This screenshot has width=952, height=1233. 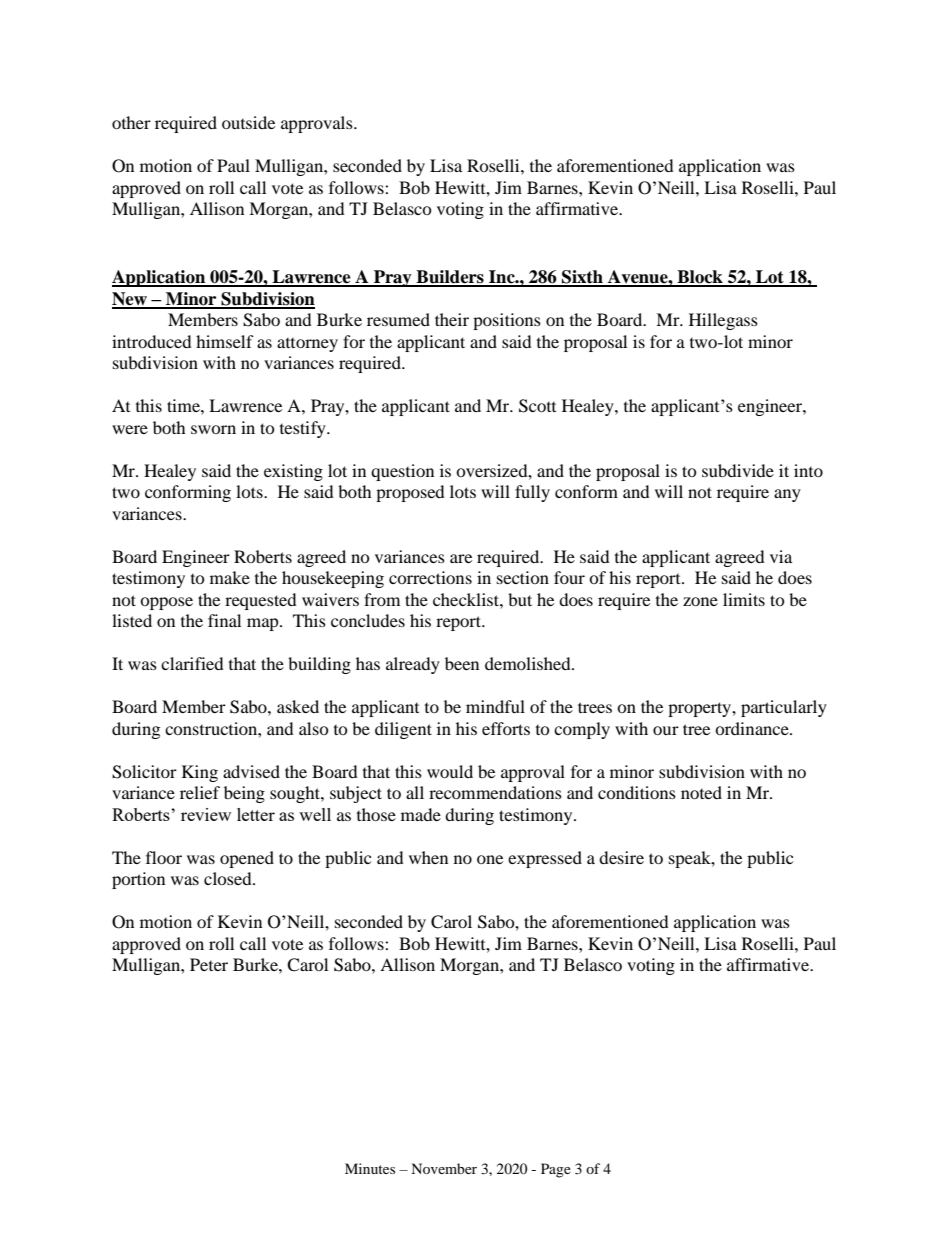 I want to click on Block, so click(x=700, y=278).
